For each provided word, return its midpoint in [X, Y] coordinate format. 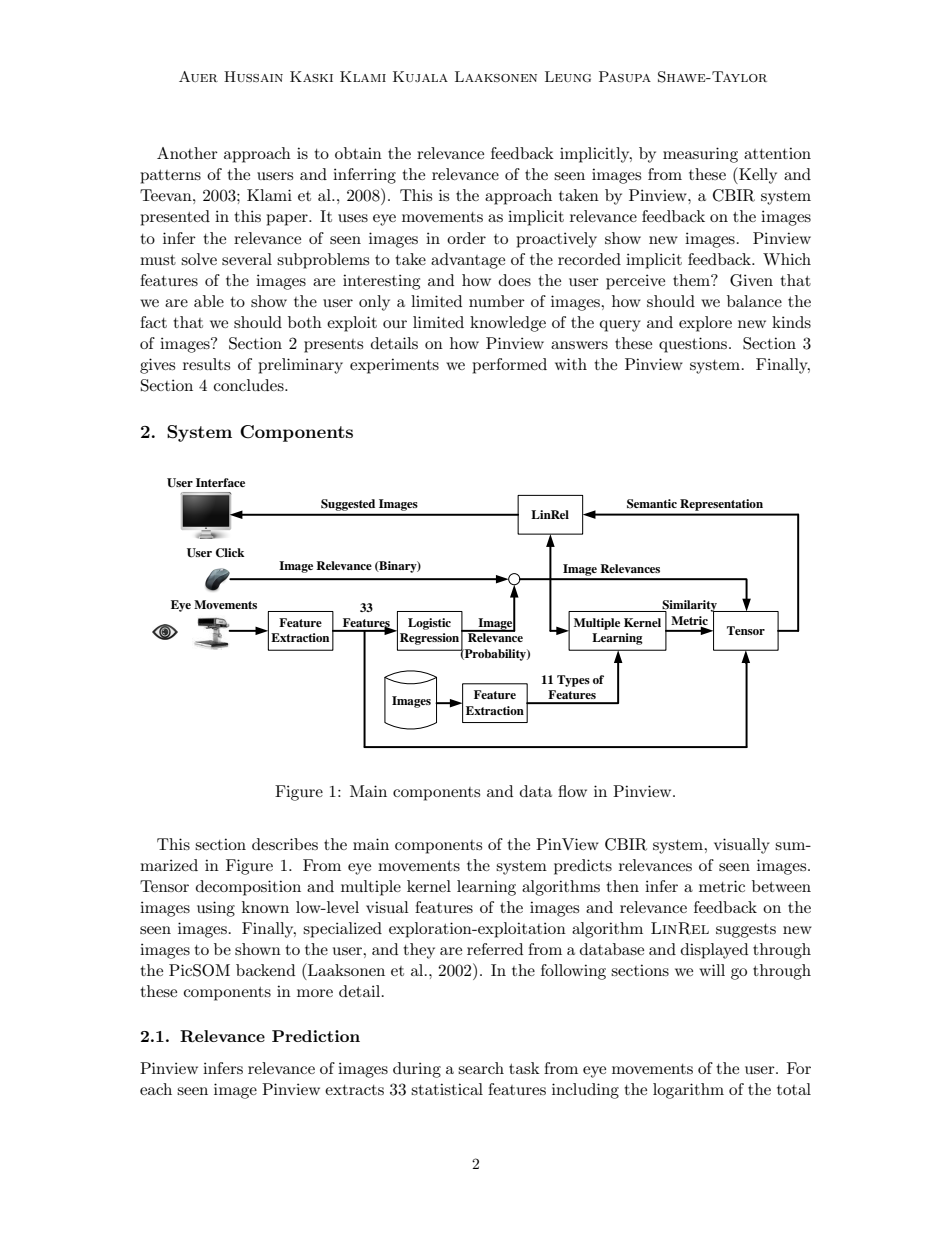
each [156, 1089]
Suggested [348, 505]
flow [572, 791]
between [781, 886]
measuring [700, 155]
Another [187, 153]
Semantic [652, 504]
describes [285, 844]
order [466, 238]
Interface [220, 482]
